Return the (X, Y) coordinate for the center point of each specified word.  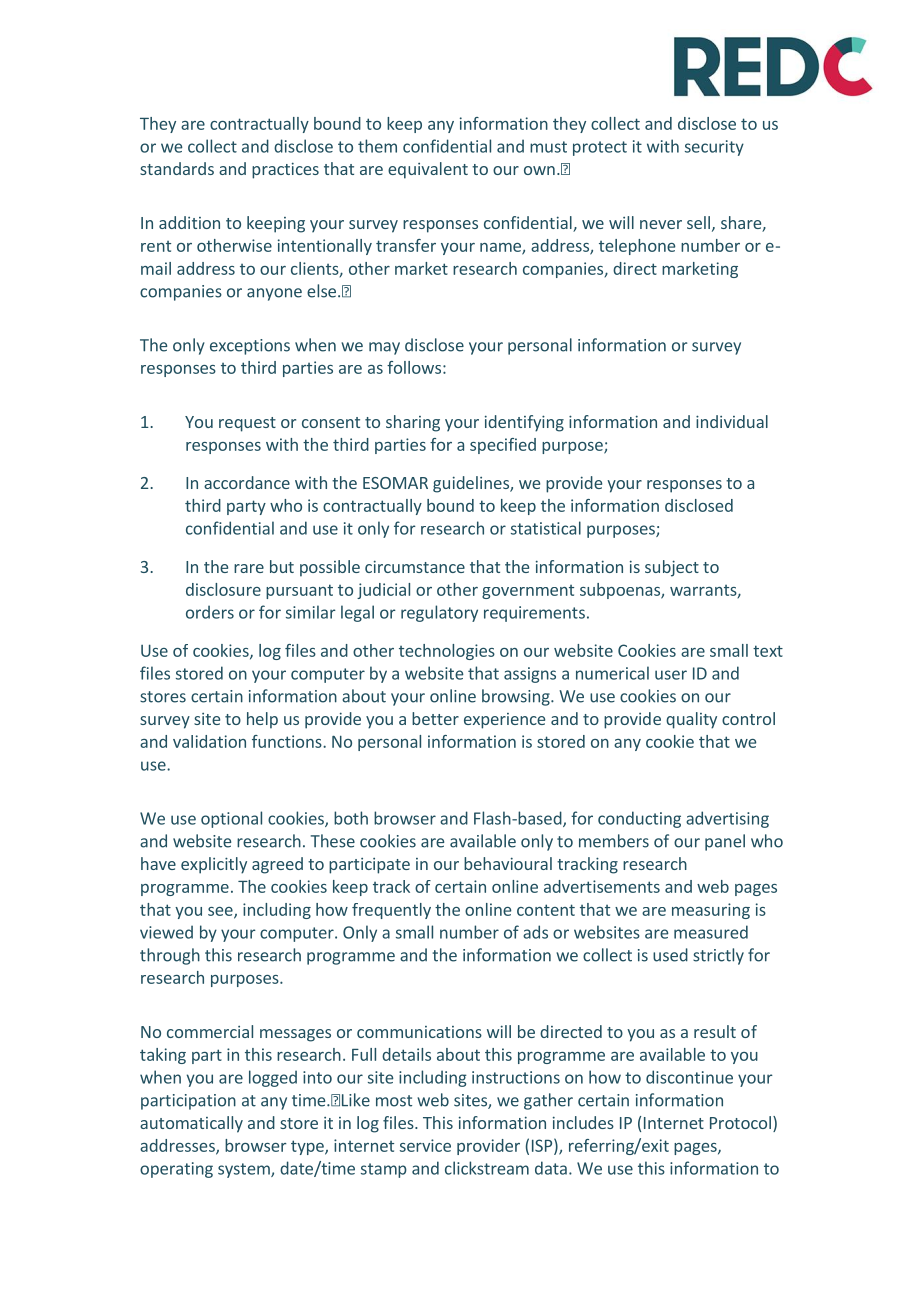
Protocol (740, 1122)
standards (177, 168)
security (714, 148)
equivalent (428, 170)
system (245, 1170)
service (425, 1145)
